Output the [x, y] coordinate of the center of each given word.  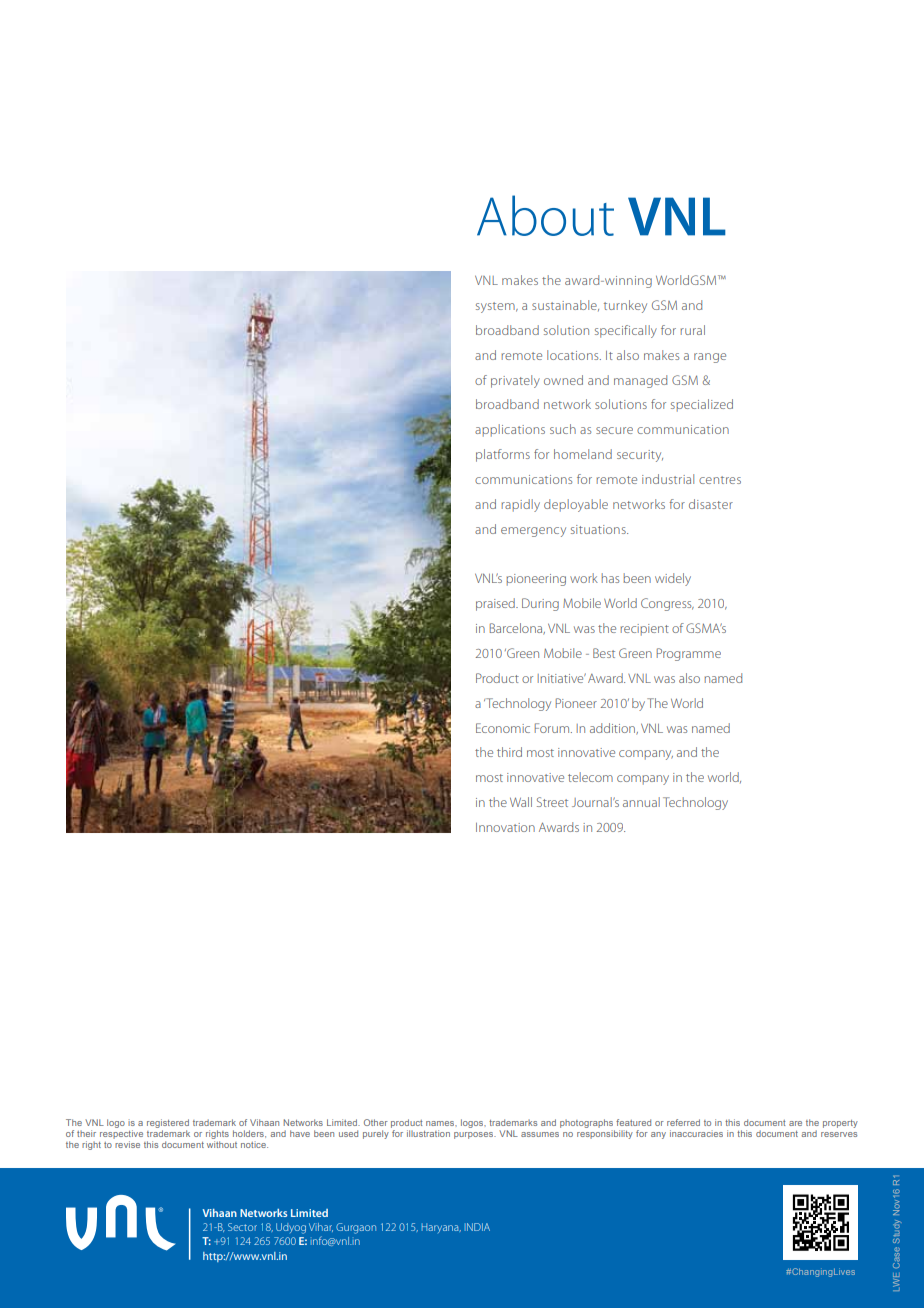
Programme [689, 654]
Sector [242, 1227]
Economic [503, 728]
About [545, 215]
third [509, 752]
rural [692, 330]
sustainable [565, 305]
